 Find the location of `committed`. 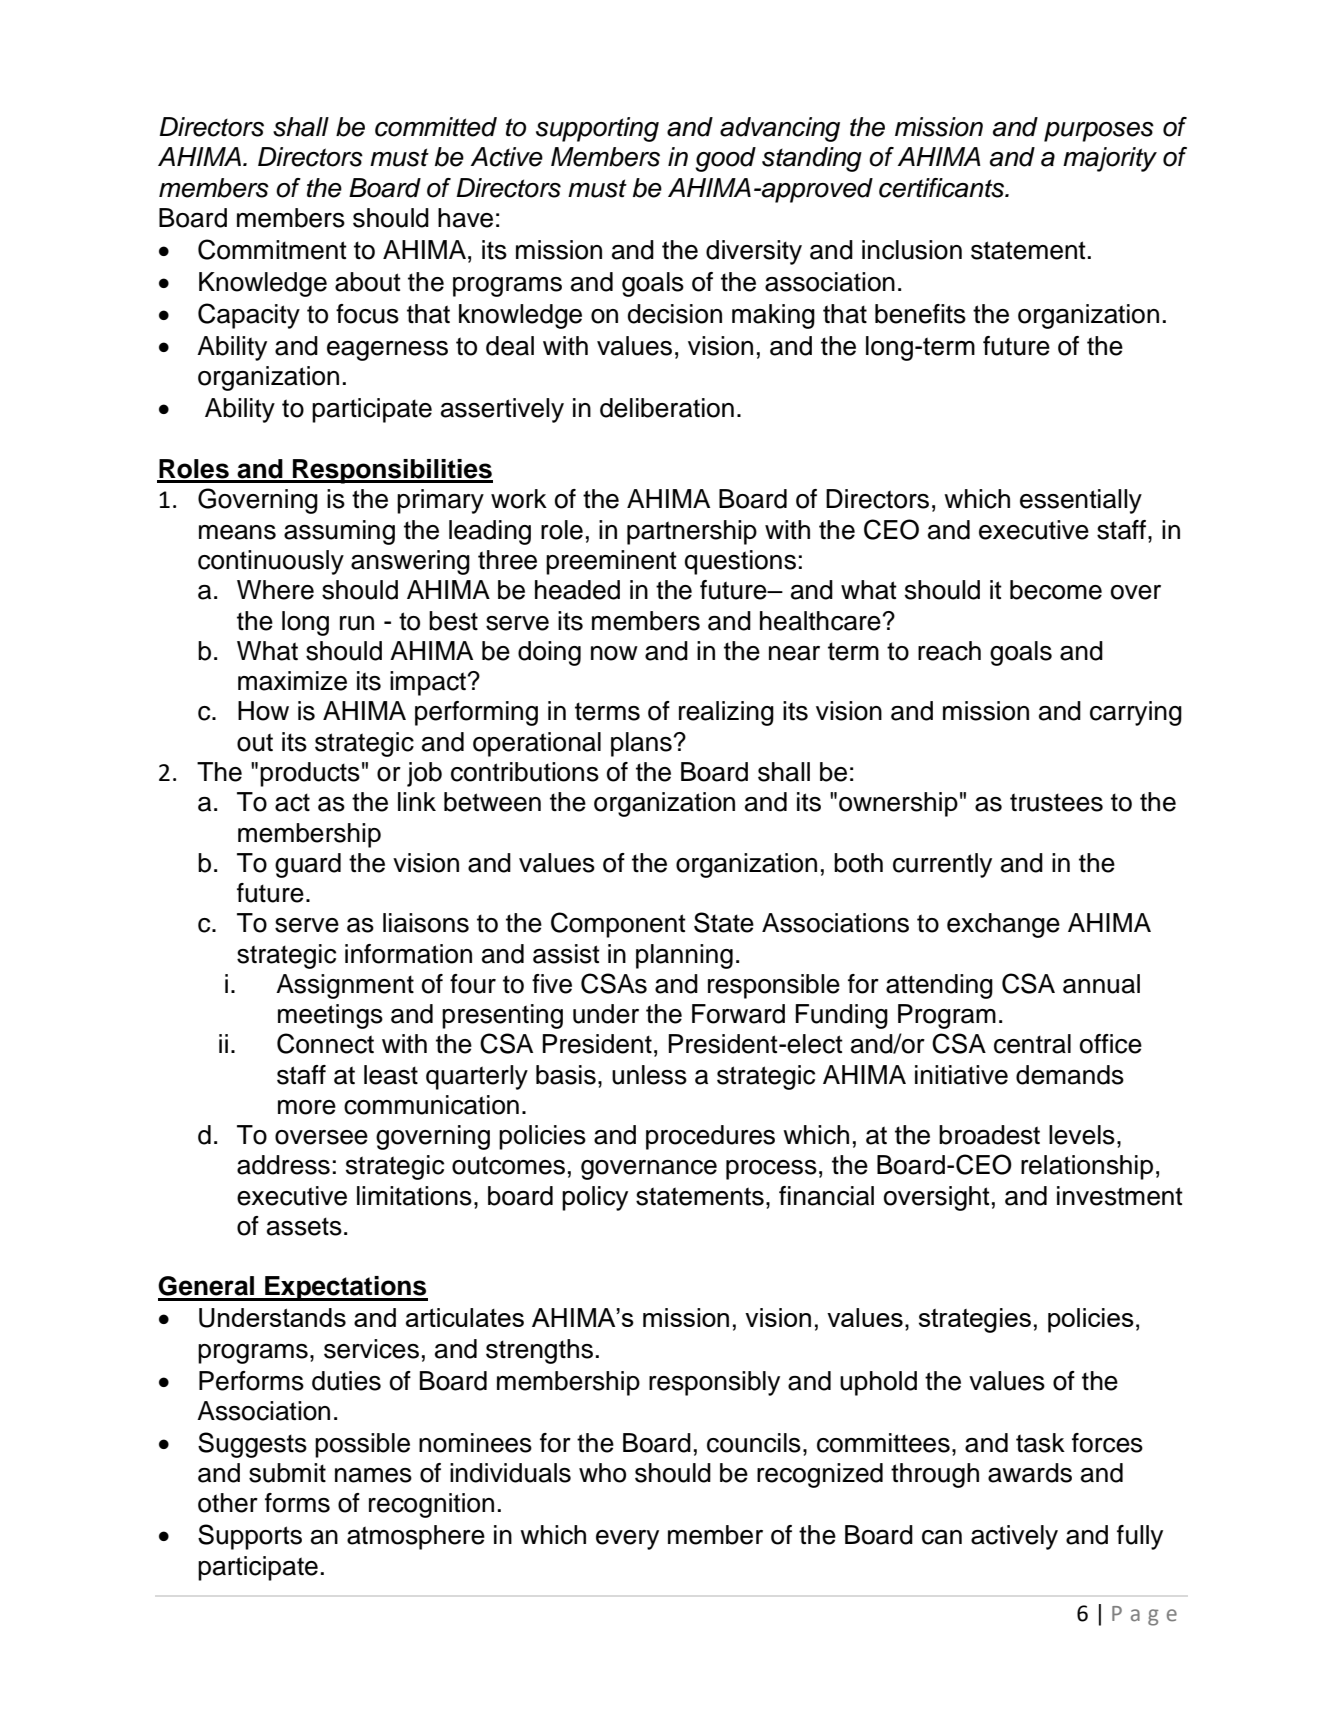

committed is located at coordinates (436, 127).
